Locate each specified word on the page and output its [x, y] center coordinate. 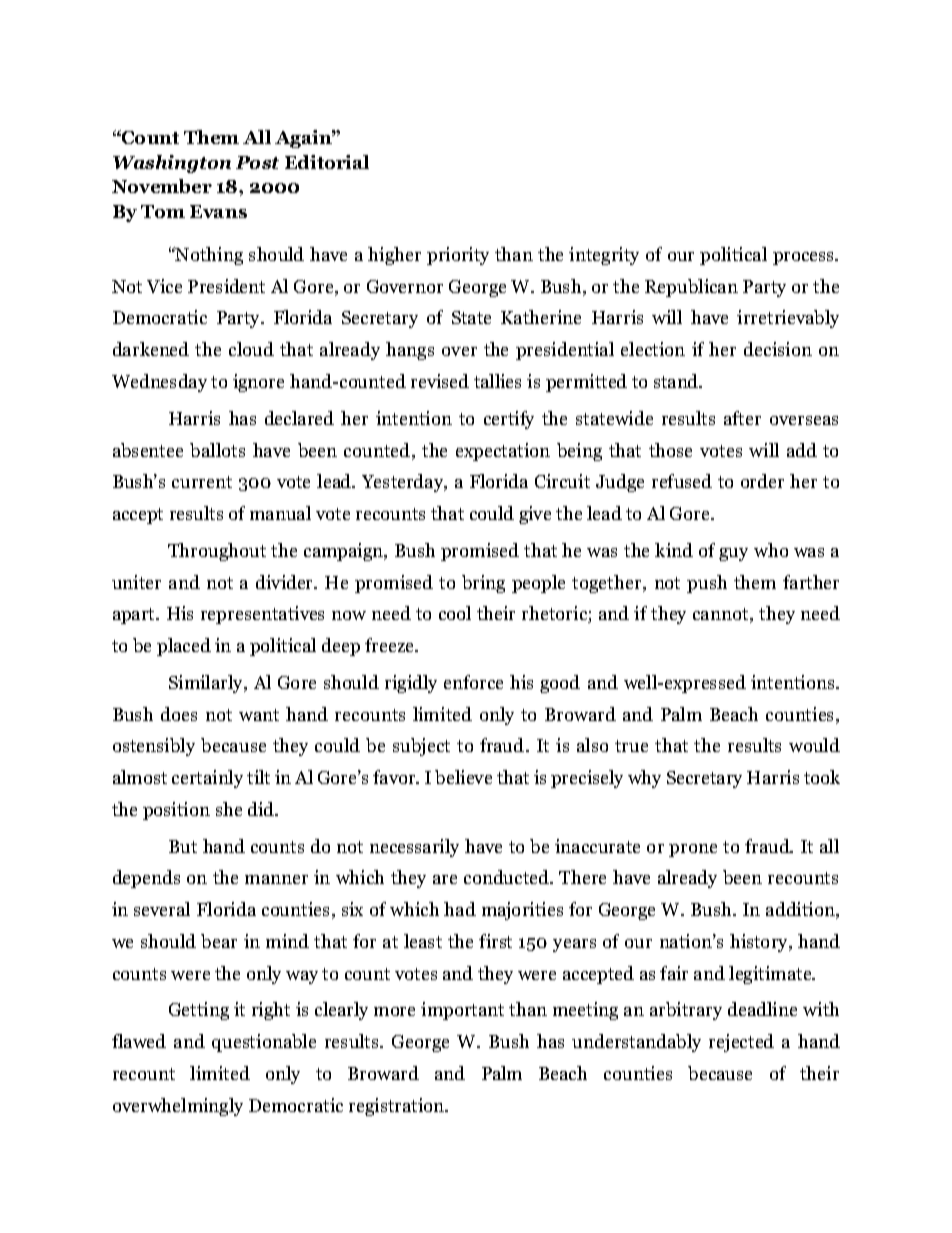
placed [184, 647]
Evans [218, 211]
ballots [217, 450]
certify [509, 420]
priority [458, 256]
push [707, 584]
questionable [264, 1043]
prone [693, 850]
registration [398, 1107]
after [742, 418]
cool [455, 613]
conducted [508, 877]
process [805, 258]
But [183, 846]
